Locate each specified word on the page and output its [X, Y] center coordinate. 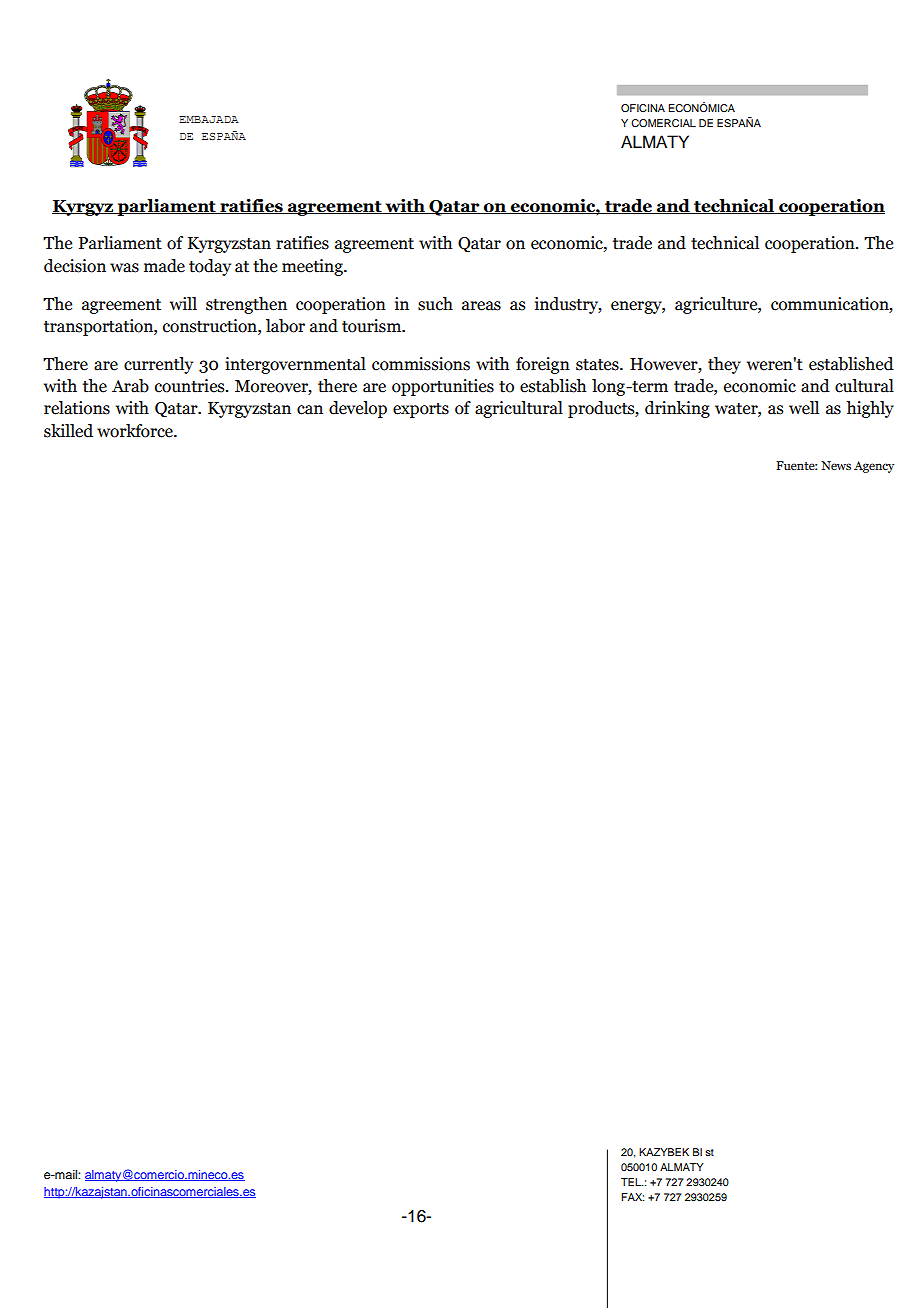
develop [358, 409]
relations [77, 408]
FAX [632, 1197]
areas [481, 306]
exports [421, 410]
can [310, 410]
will [183, 303]
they [724, 365]
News [836, 465]
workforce [136, 431]
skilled [68, 431]
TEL [632, 1182]
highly [870, 409]
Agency [874, 467]
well [804, 408]
